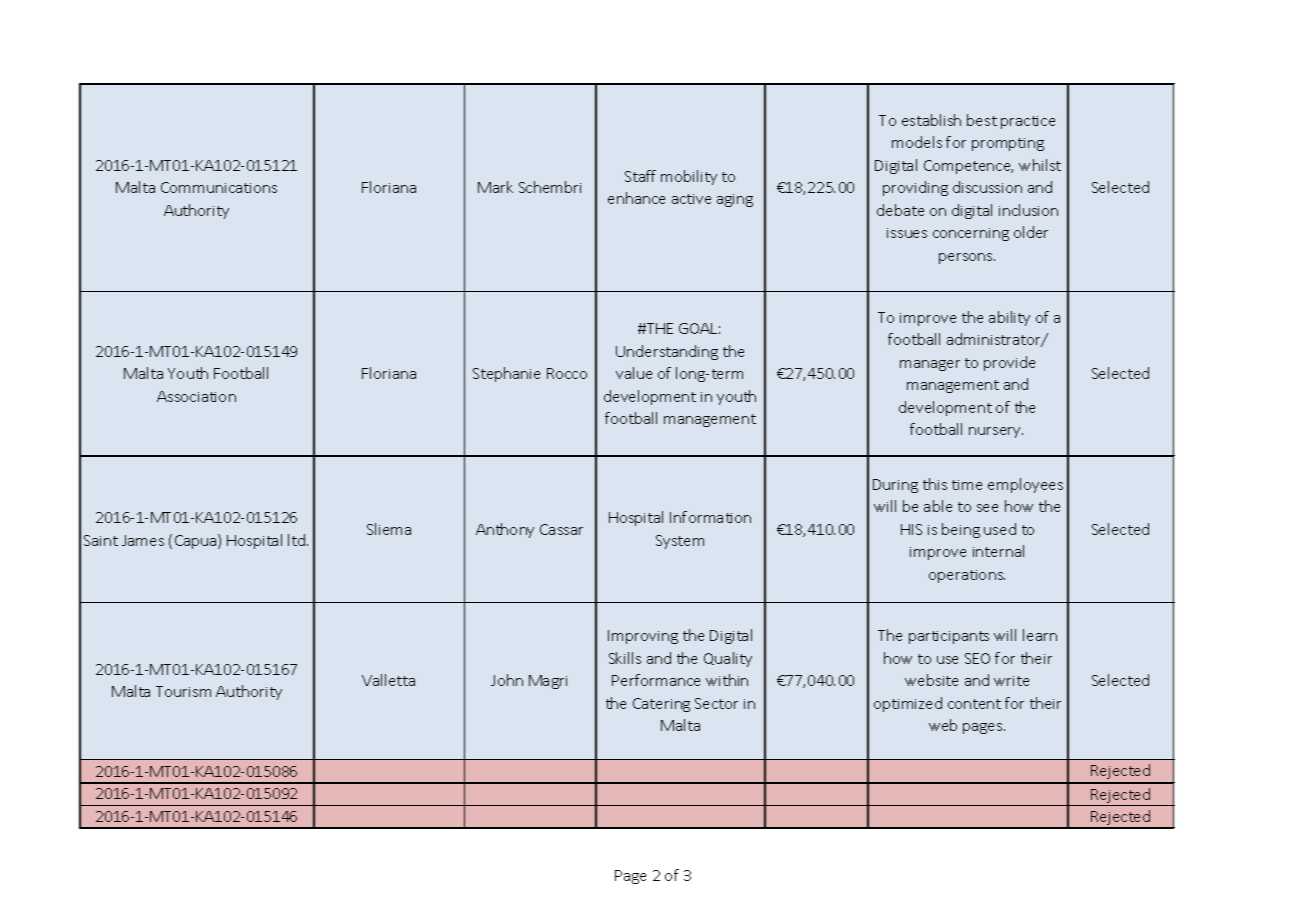 The height and width of the screenshot is (924, 1308). Describe the element at coordinates (640, 176) in the screenshot. I see `Staff` at that location.
